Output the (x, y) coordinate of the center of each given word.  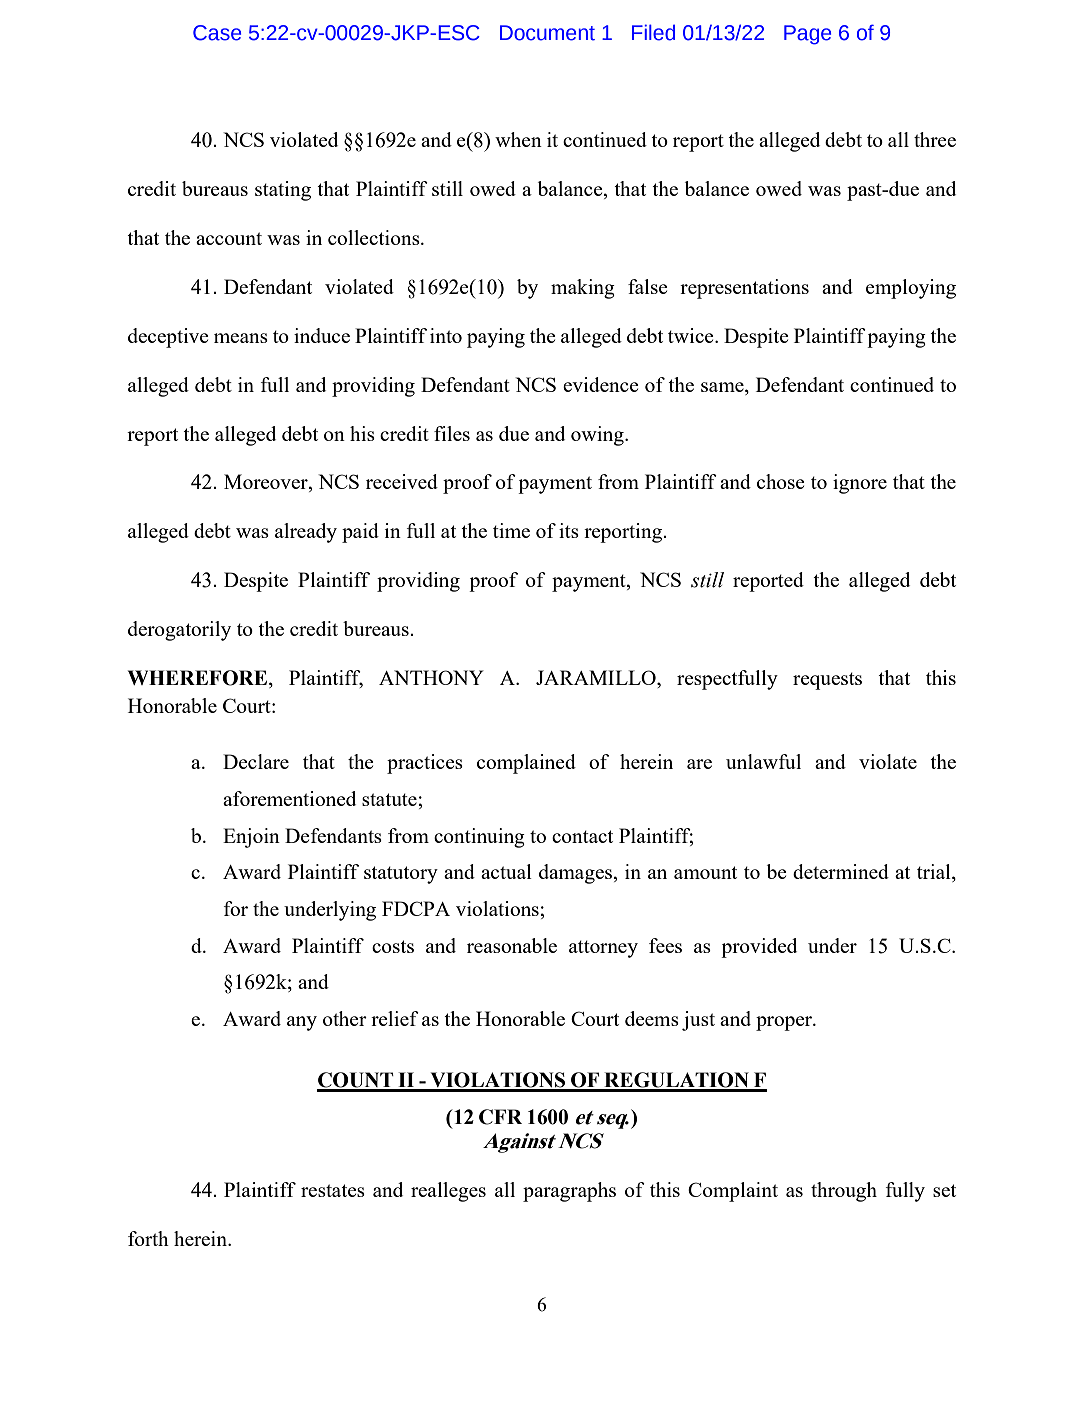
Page (807, 35)
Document (547, 33)
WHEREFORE (199, 679)
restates (333, 1190)
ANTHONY (431, 677)
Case (217, 33)
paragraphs (569, 1192)
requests (827, 681)
